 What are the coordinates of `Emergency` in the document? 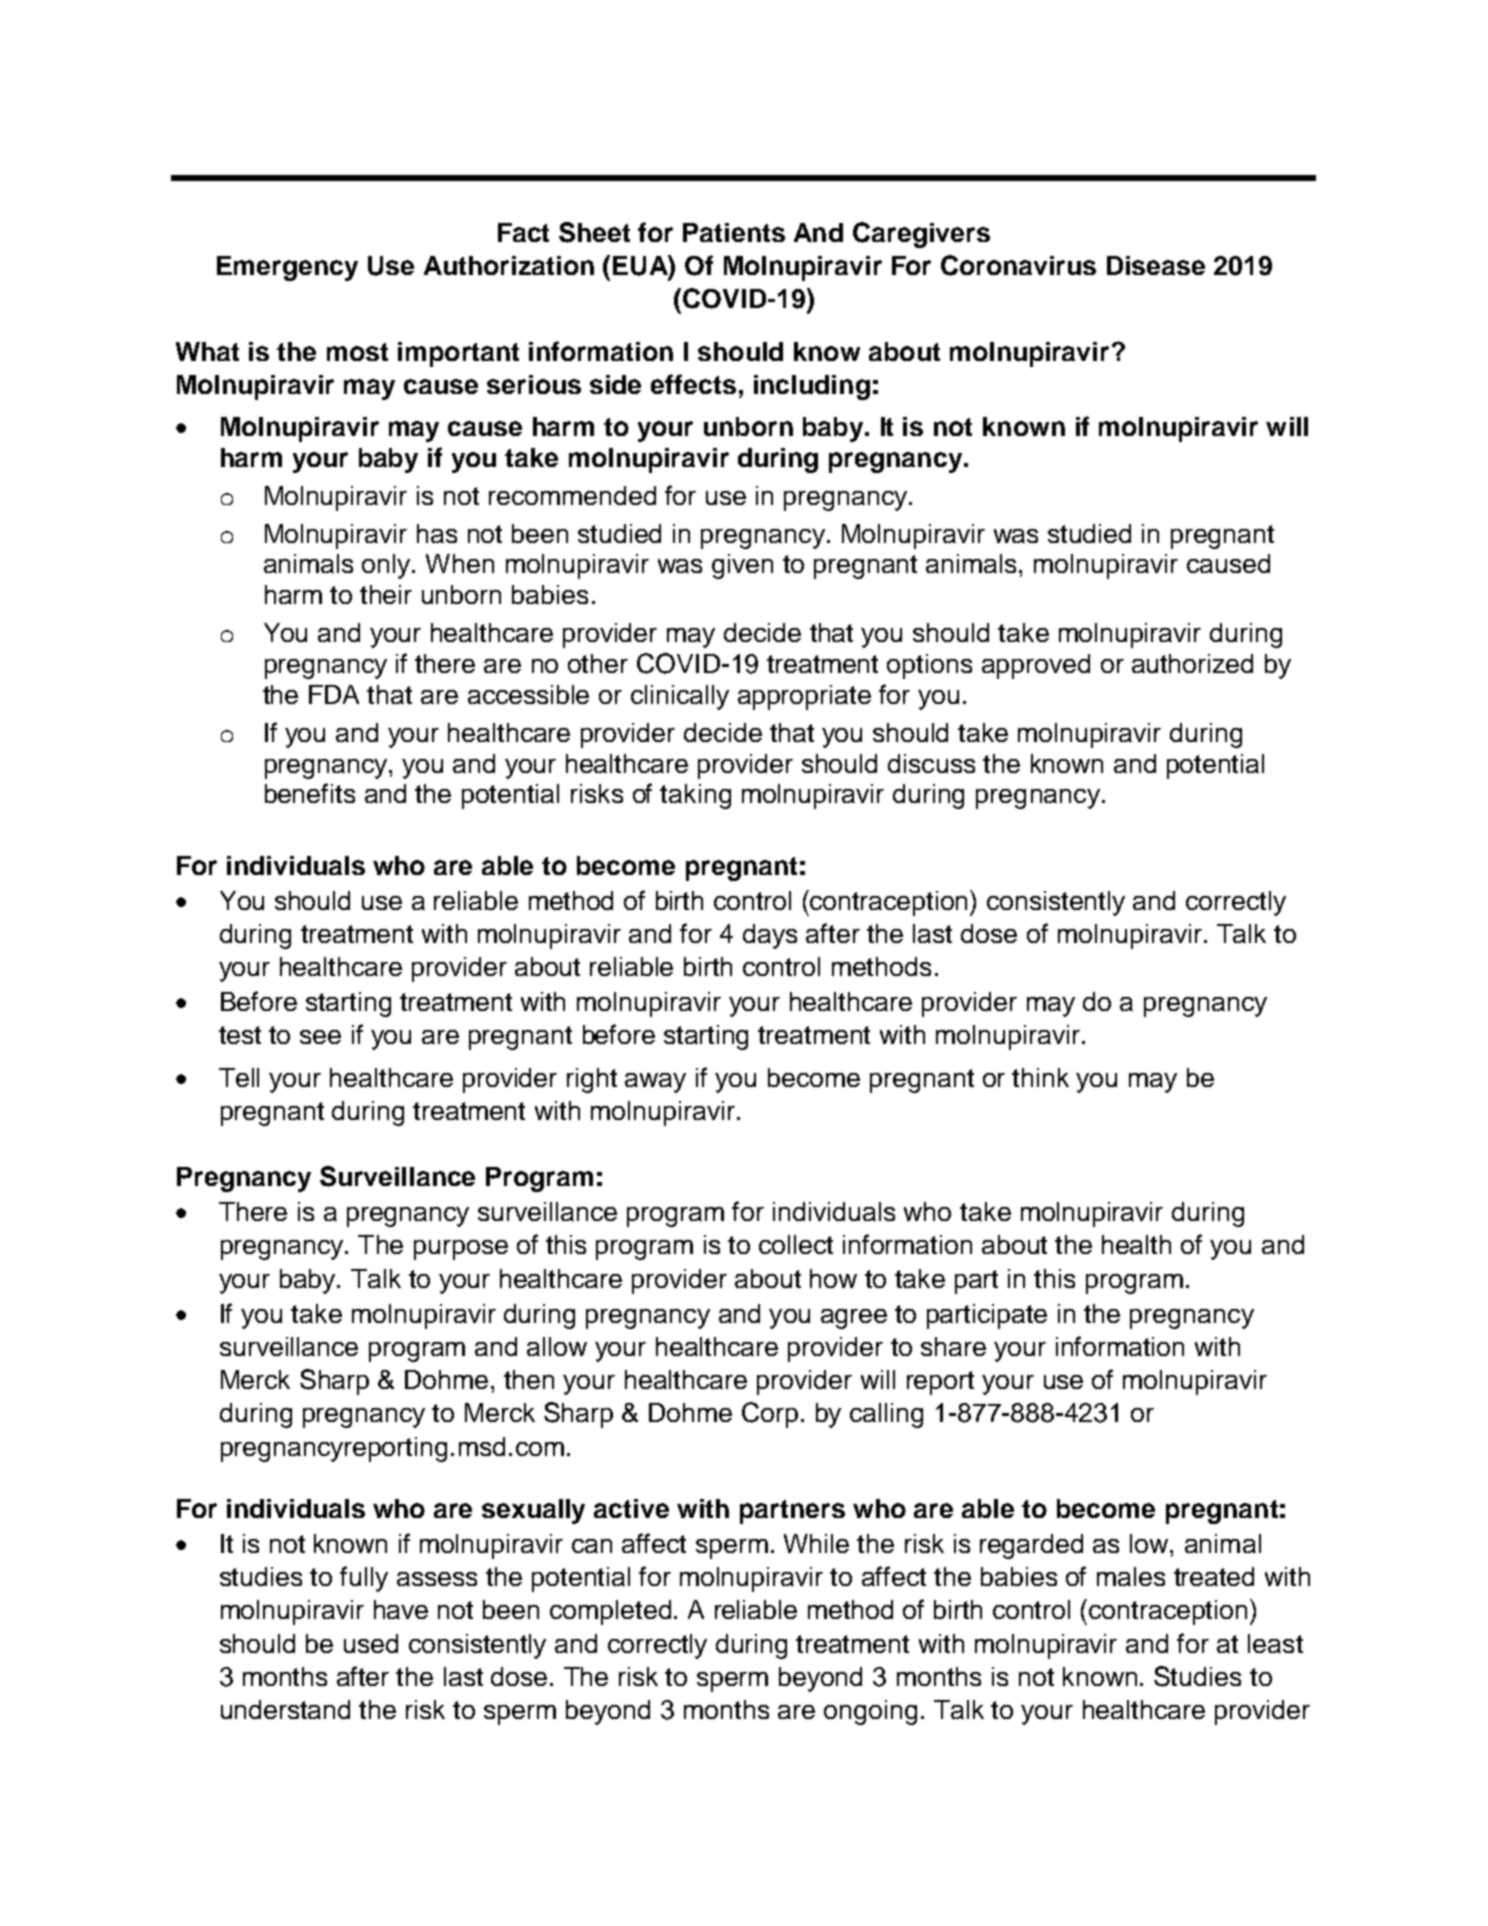 It's located at (287, 268).
